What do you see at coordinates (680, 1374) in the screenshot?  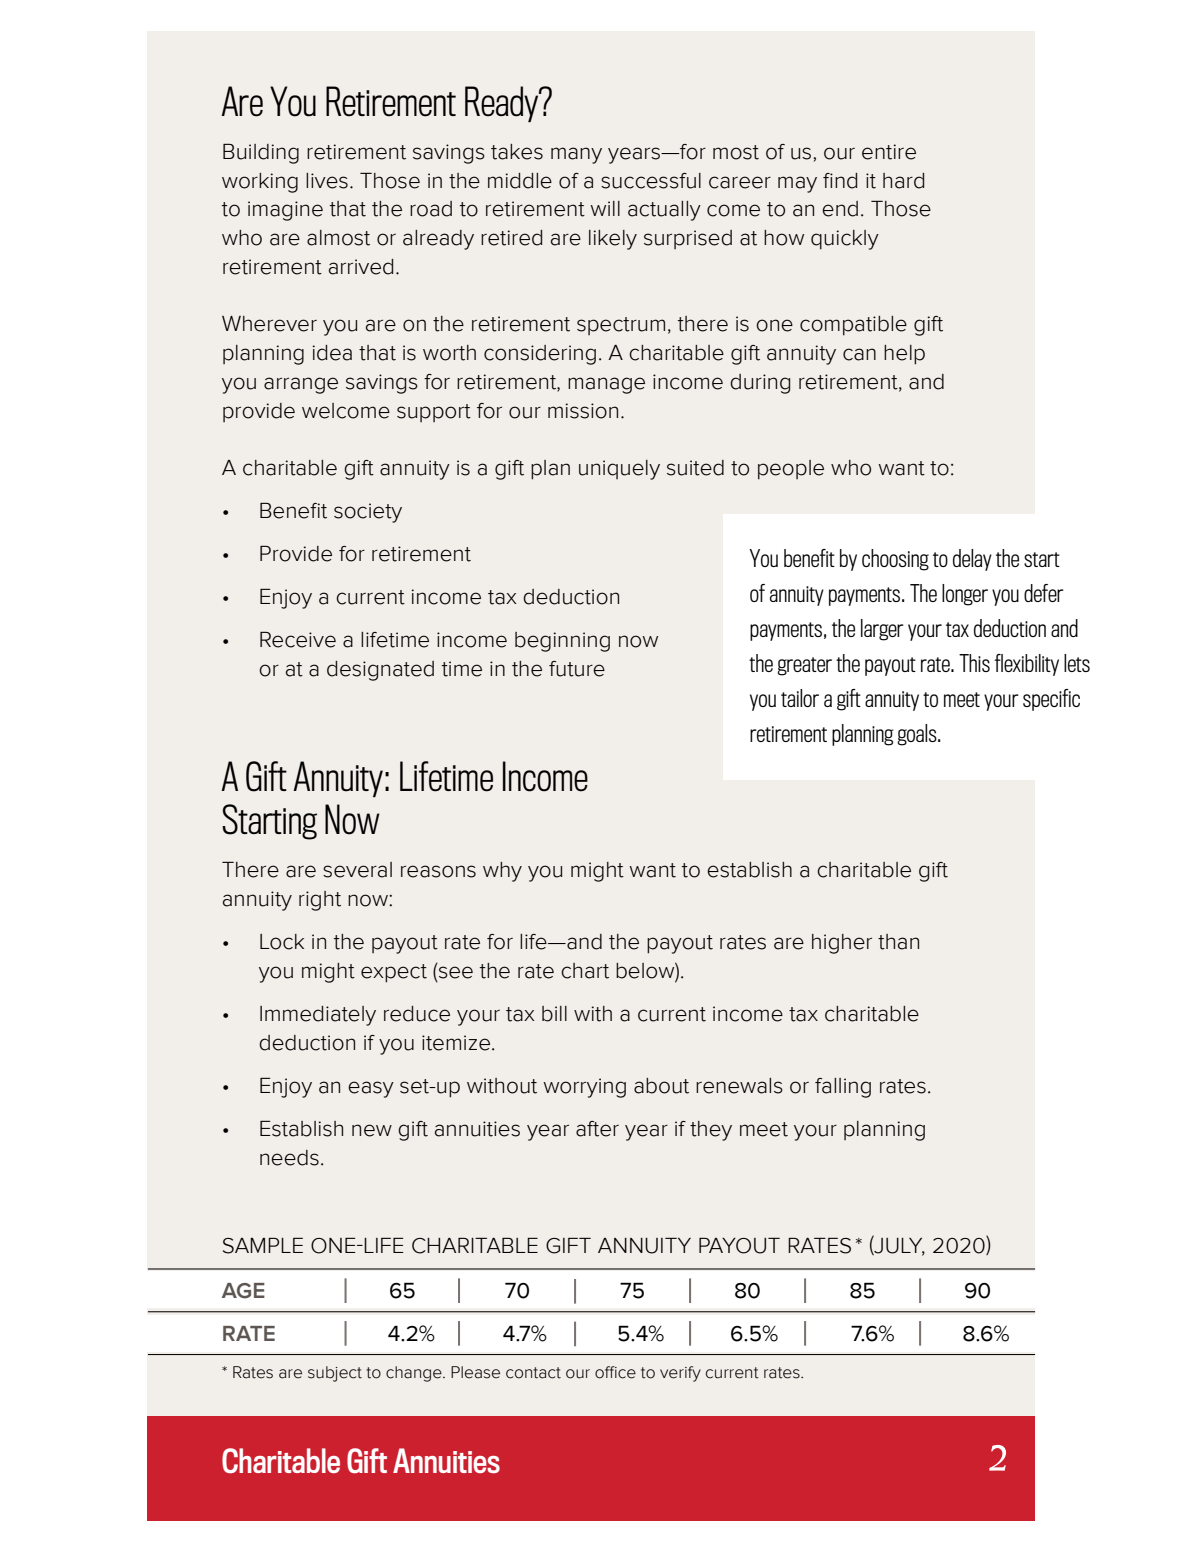 I see `verify` at bounding box center [680, 1374].
